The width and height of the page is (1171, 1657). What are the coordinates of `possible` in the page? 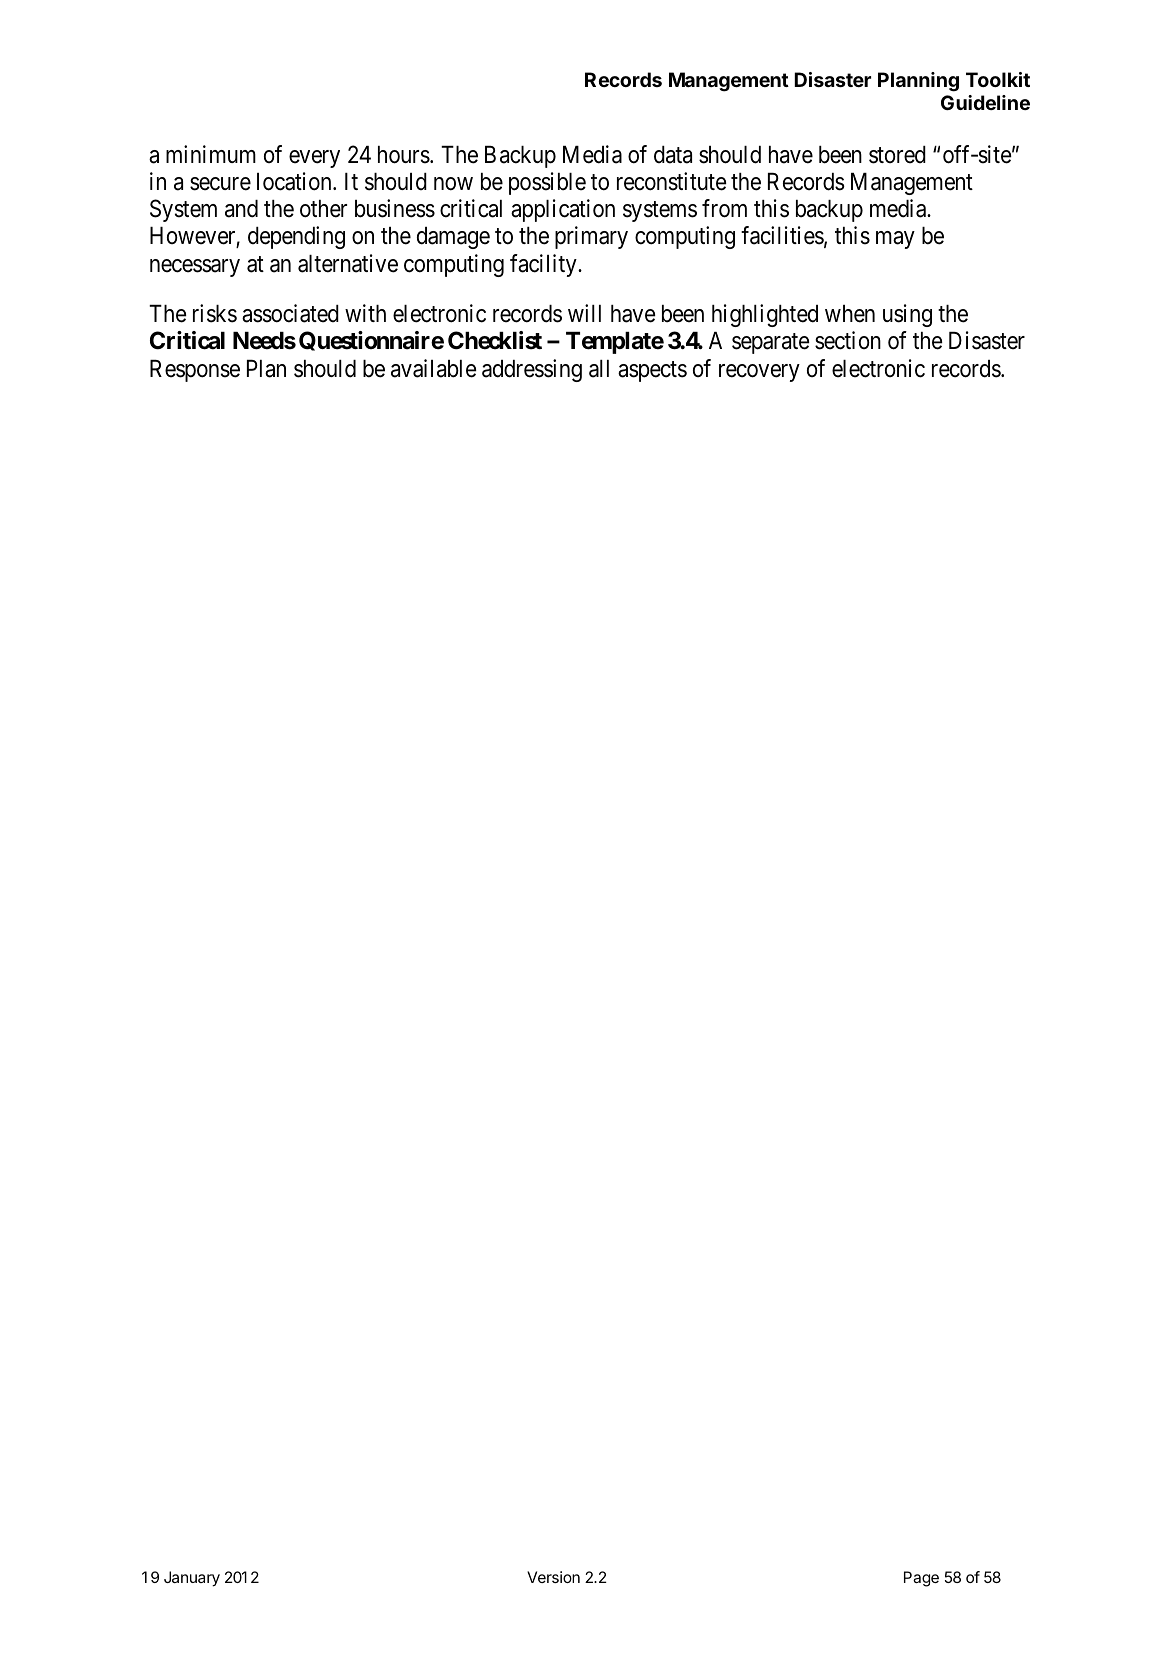 It's located at (547, 183).
